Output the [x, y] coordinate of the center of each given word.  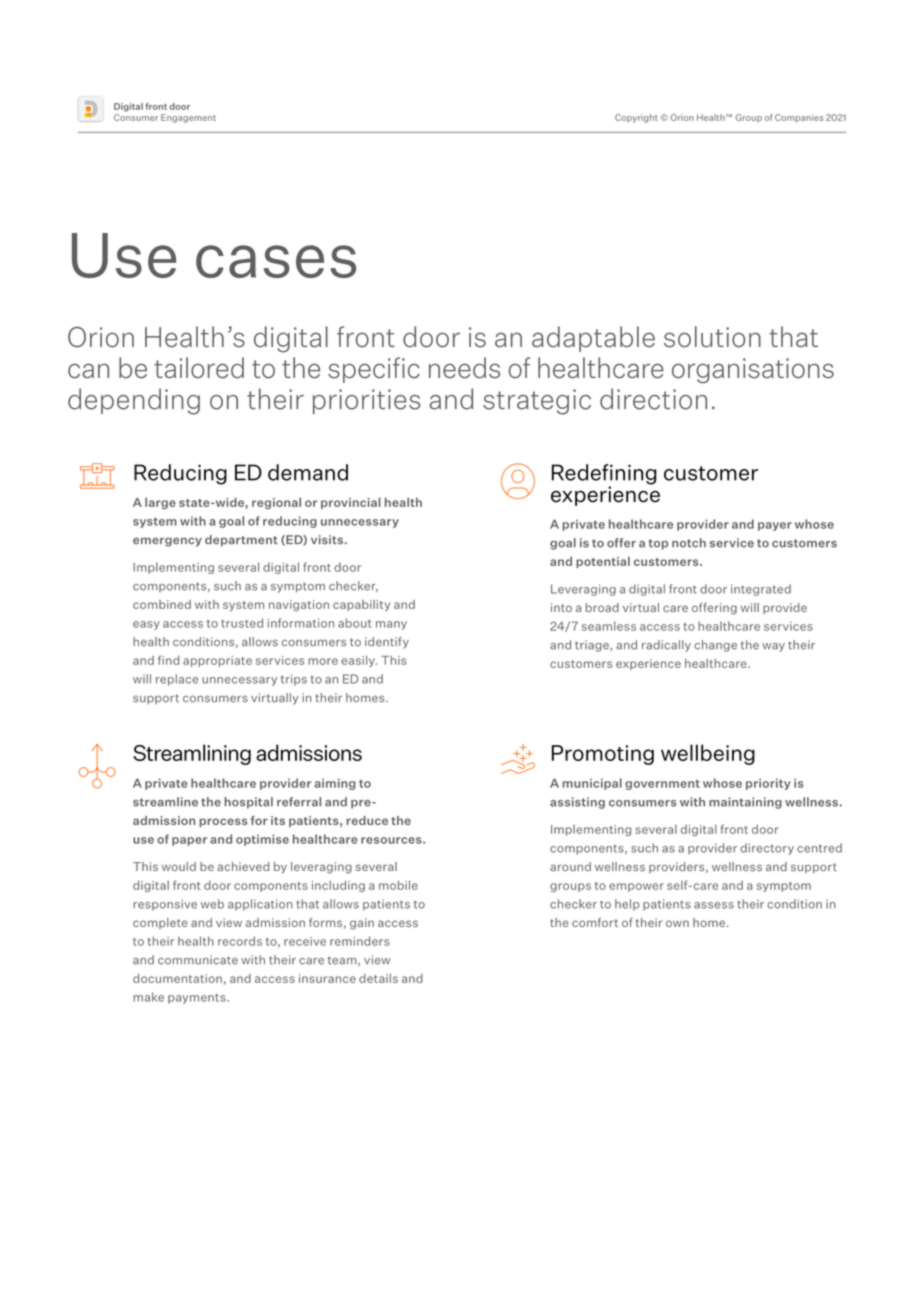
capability [361, 605]
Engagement [188, 118]
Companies [799, 118]
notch [689, 543]
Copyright [636, 118]
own [677, 923]
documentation [177, 978]
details [378, 978]
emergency [167, 542]
